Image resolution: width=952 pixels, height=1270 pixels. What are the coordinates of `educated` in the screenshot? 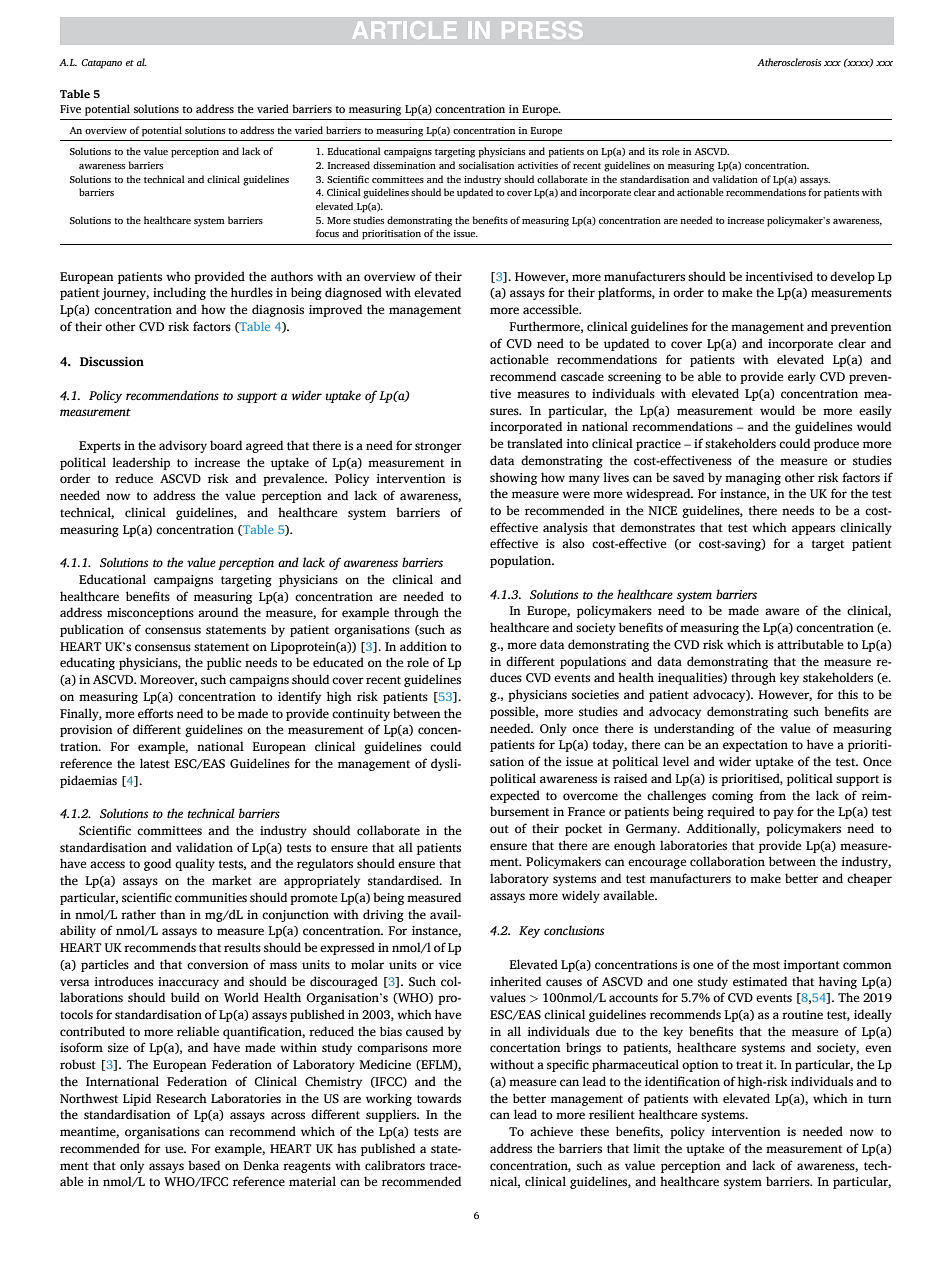 It's located at (338, 662).
